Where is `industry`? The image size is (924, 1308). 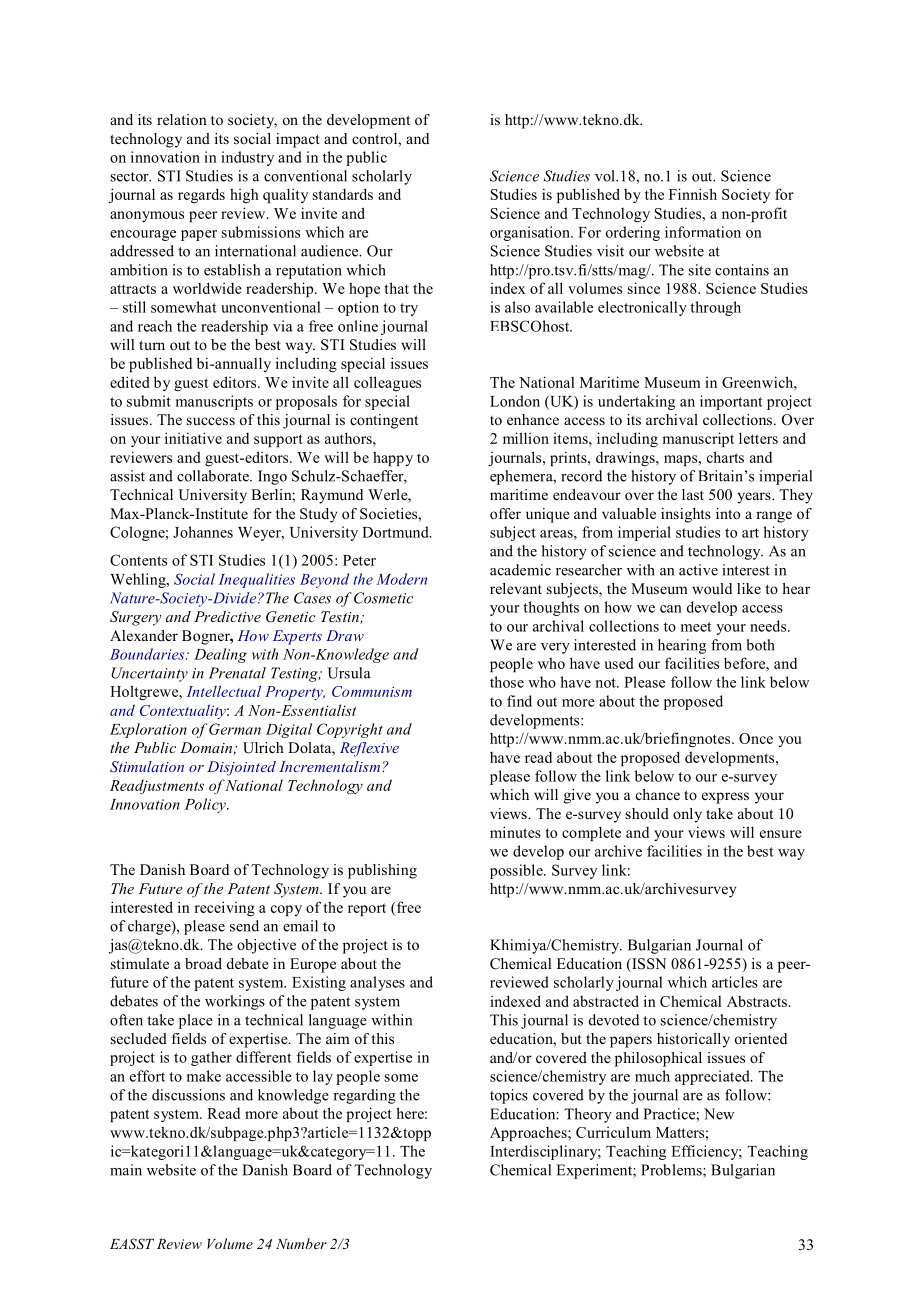 industry is located at coordinates (247, 158).
